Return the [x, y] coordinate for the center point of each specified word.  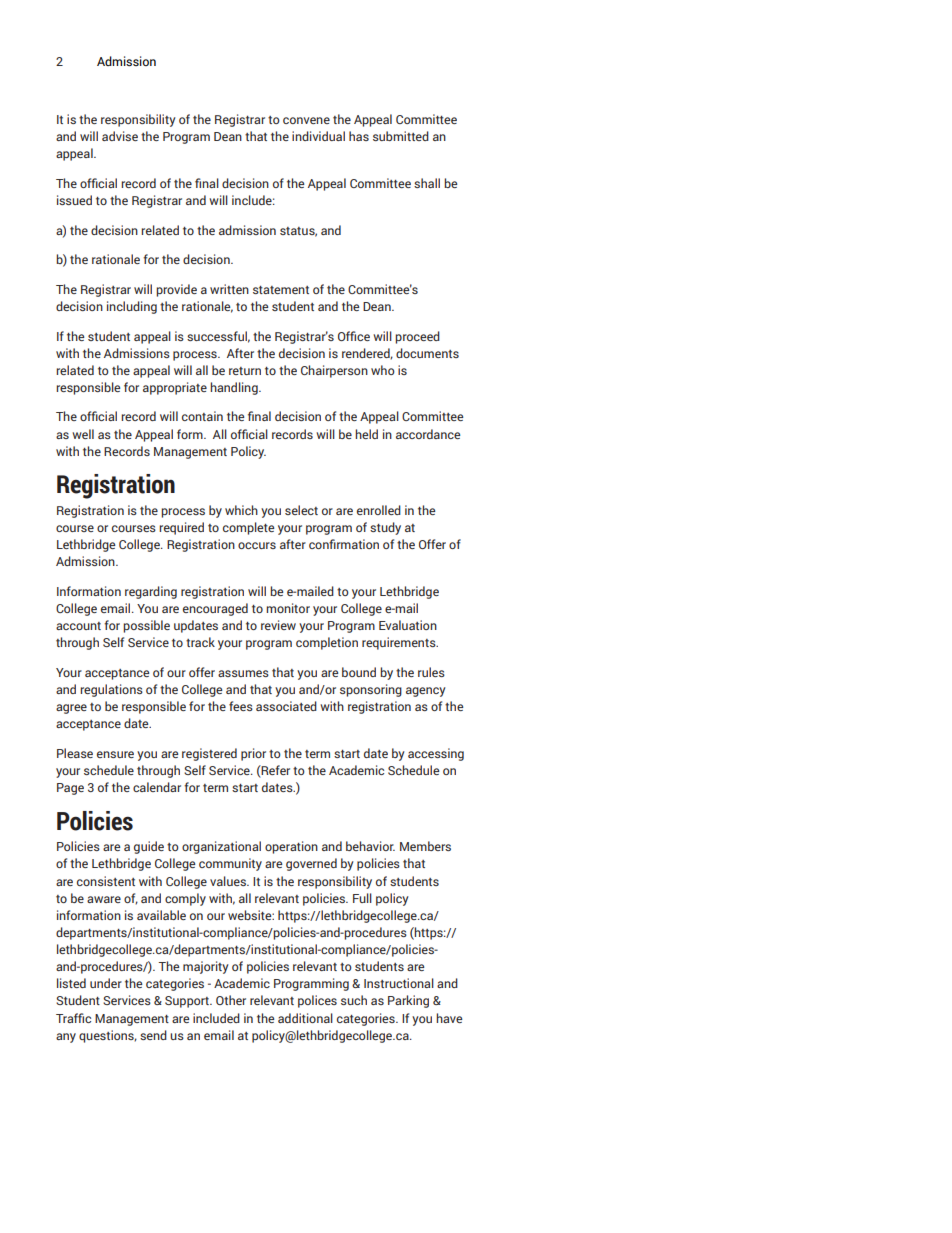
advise [120, 136]
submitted [401, 136]
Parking [408, 1001]
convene [306, 120]
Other [231, 1000]
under [106, 983]
